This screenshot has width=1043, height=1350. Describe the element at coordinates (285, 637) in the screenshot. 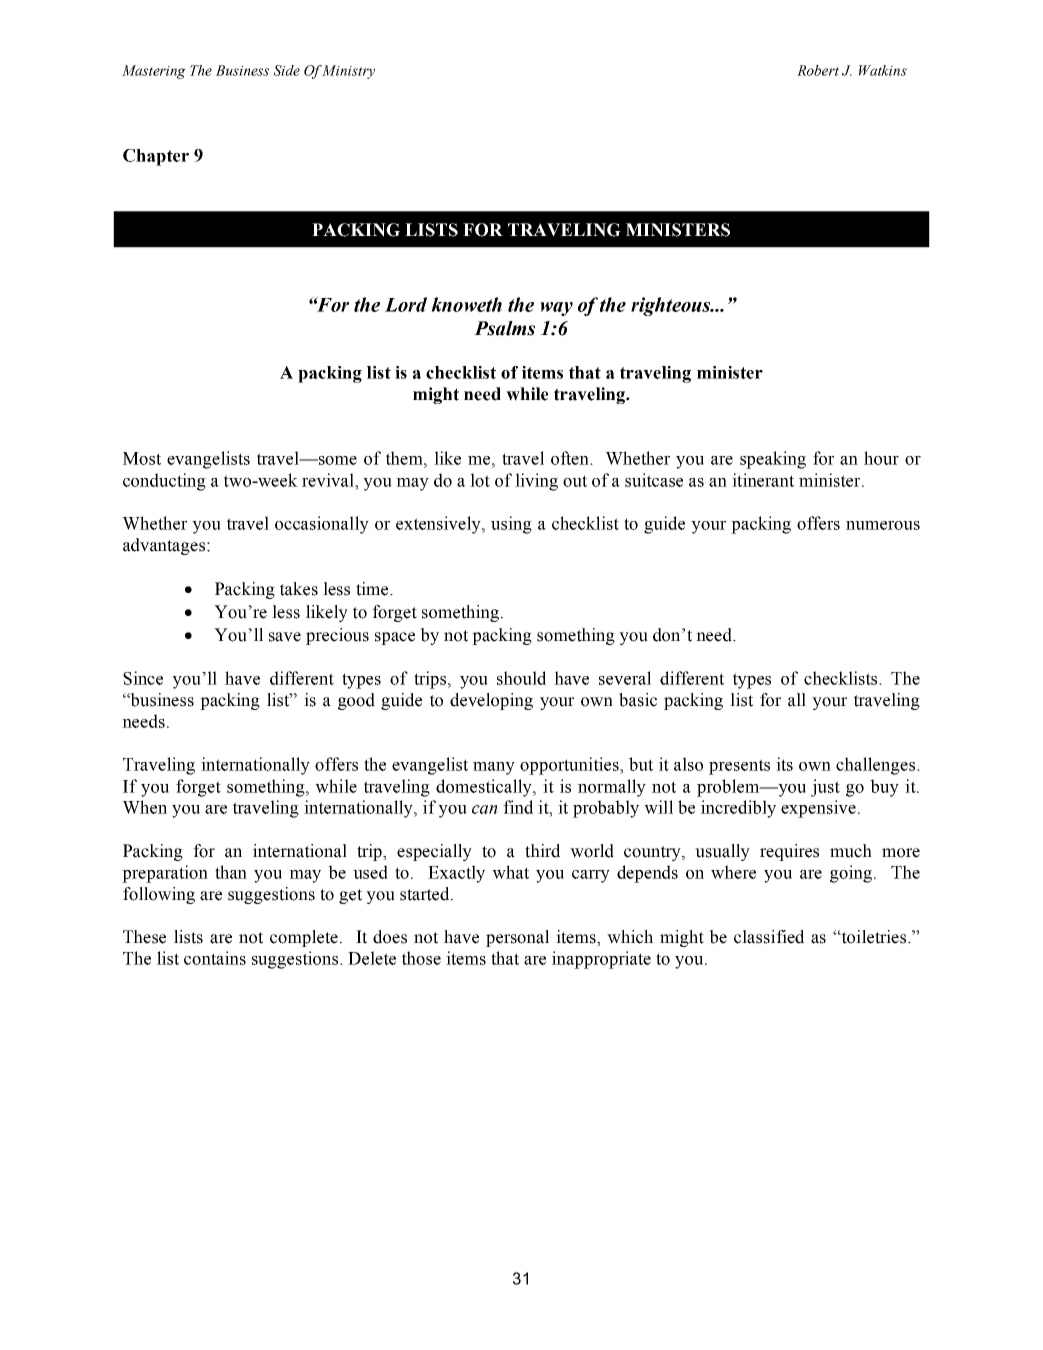

I see `save` at that location.
